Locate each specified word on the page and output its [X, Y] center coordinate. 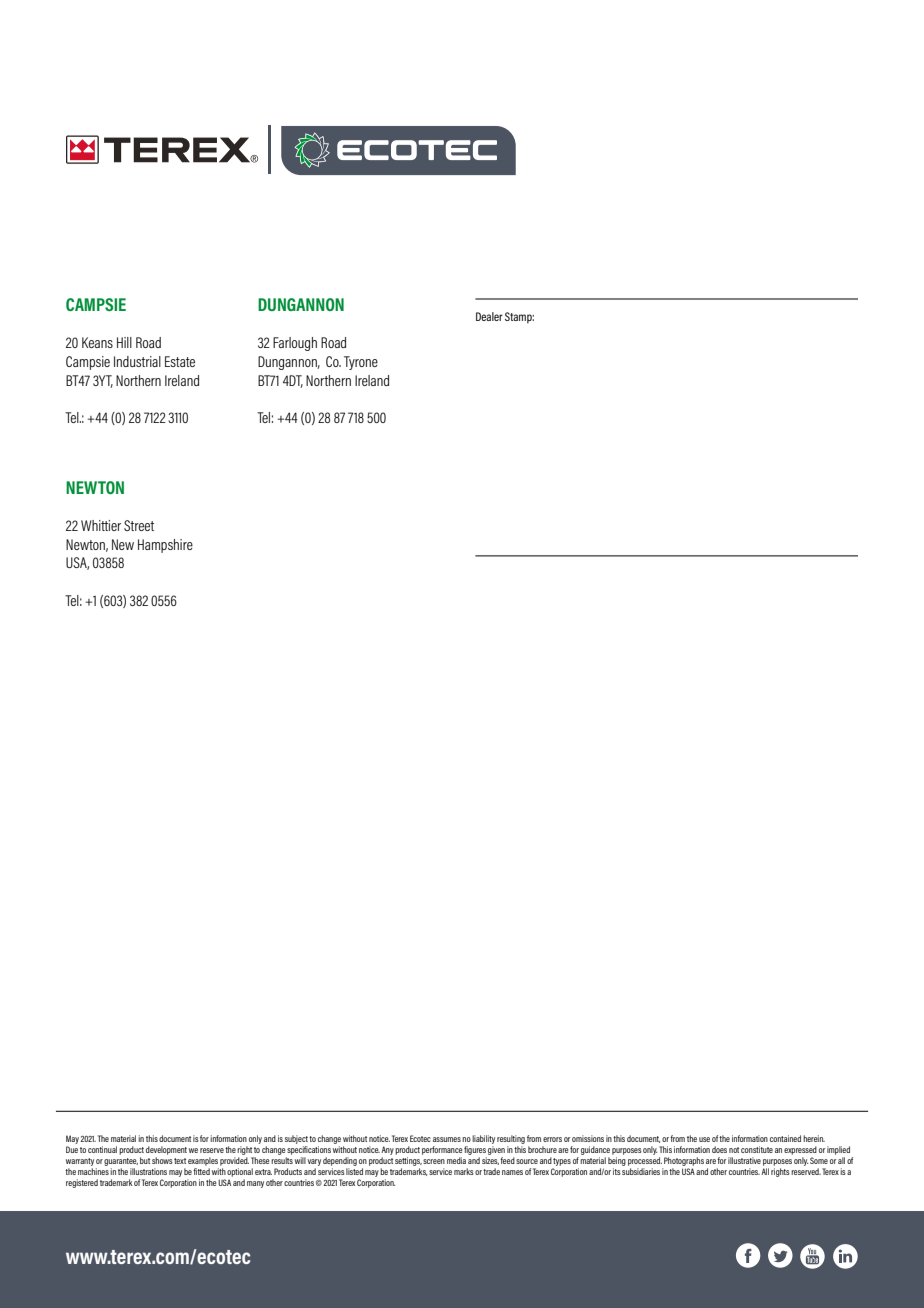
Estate [180, 361]
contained [785, 1138]
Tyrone [361, 363]
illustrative [744, 1160]
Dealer [489, 316]
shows [162, 1160]
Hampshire [165, 546]
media [456, 1160]
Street [139, 525]
